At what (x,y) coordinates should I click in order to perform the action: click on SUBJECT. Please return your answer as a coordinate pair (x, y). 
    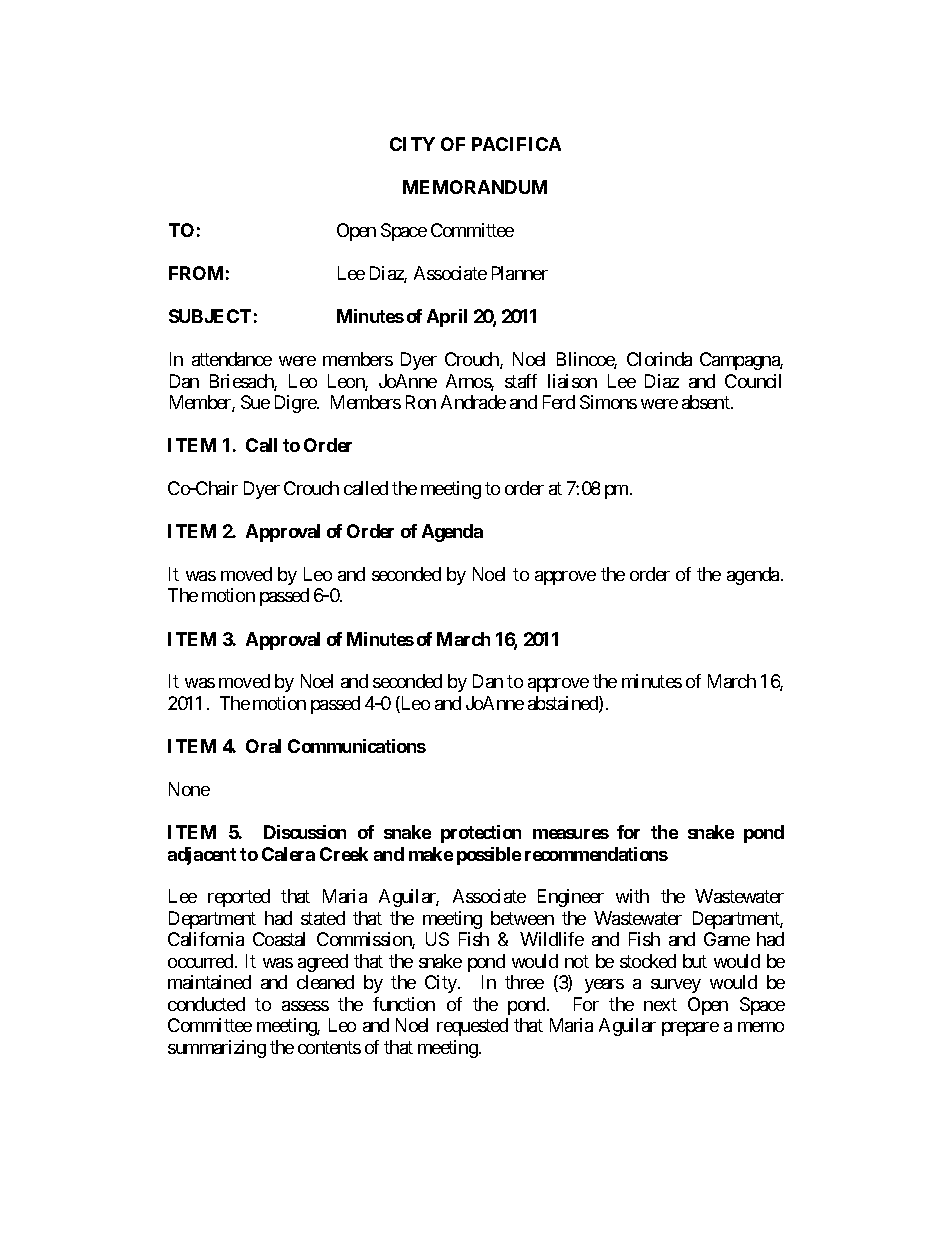
    Looking at the image, I should click on (210, 316).
